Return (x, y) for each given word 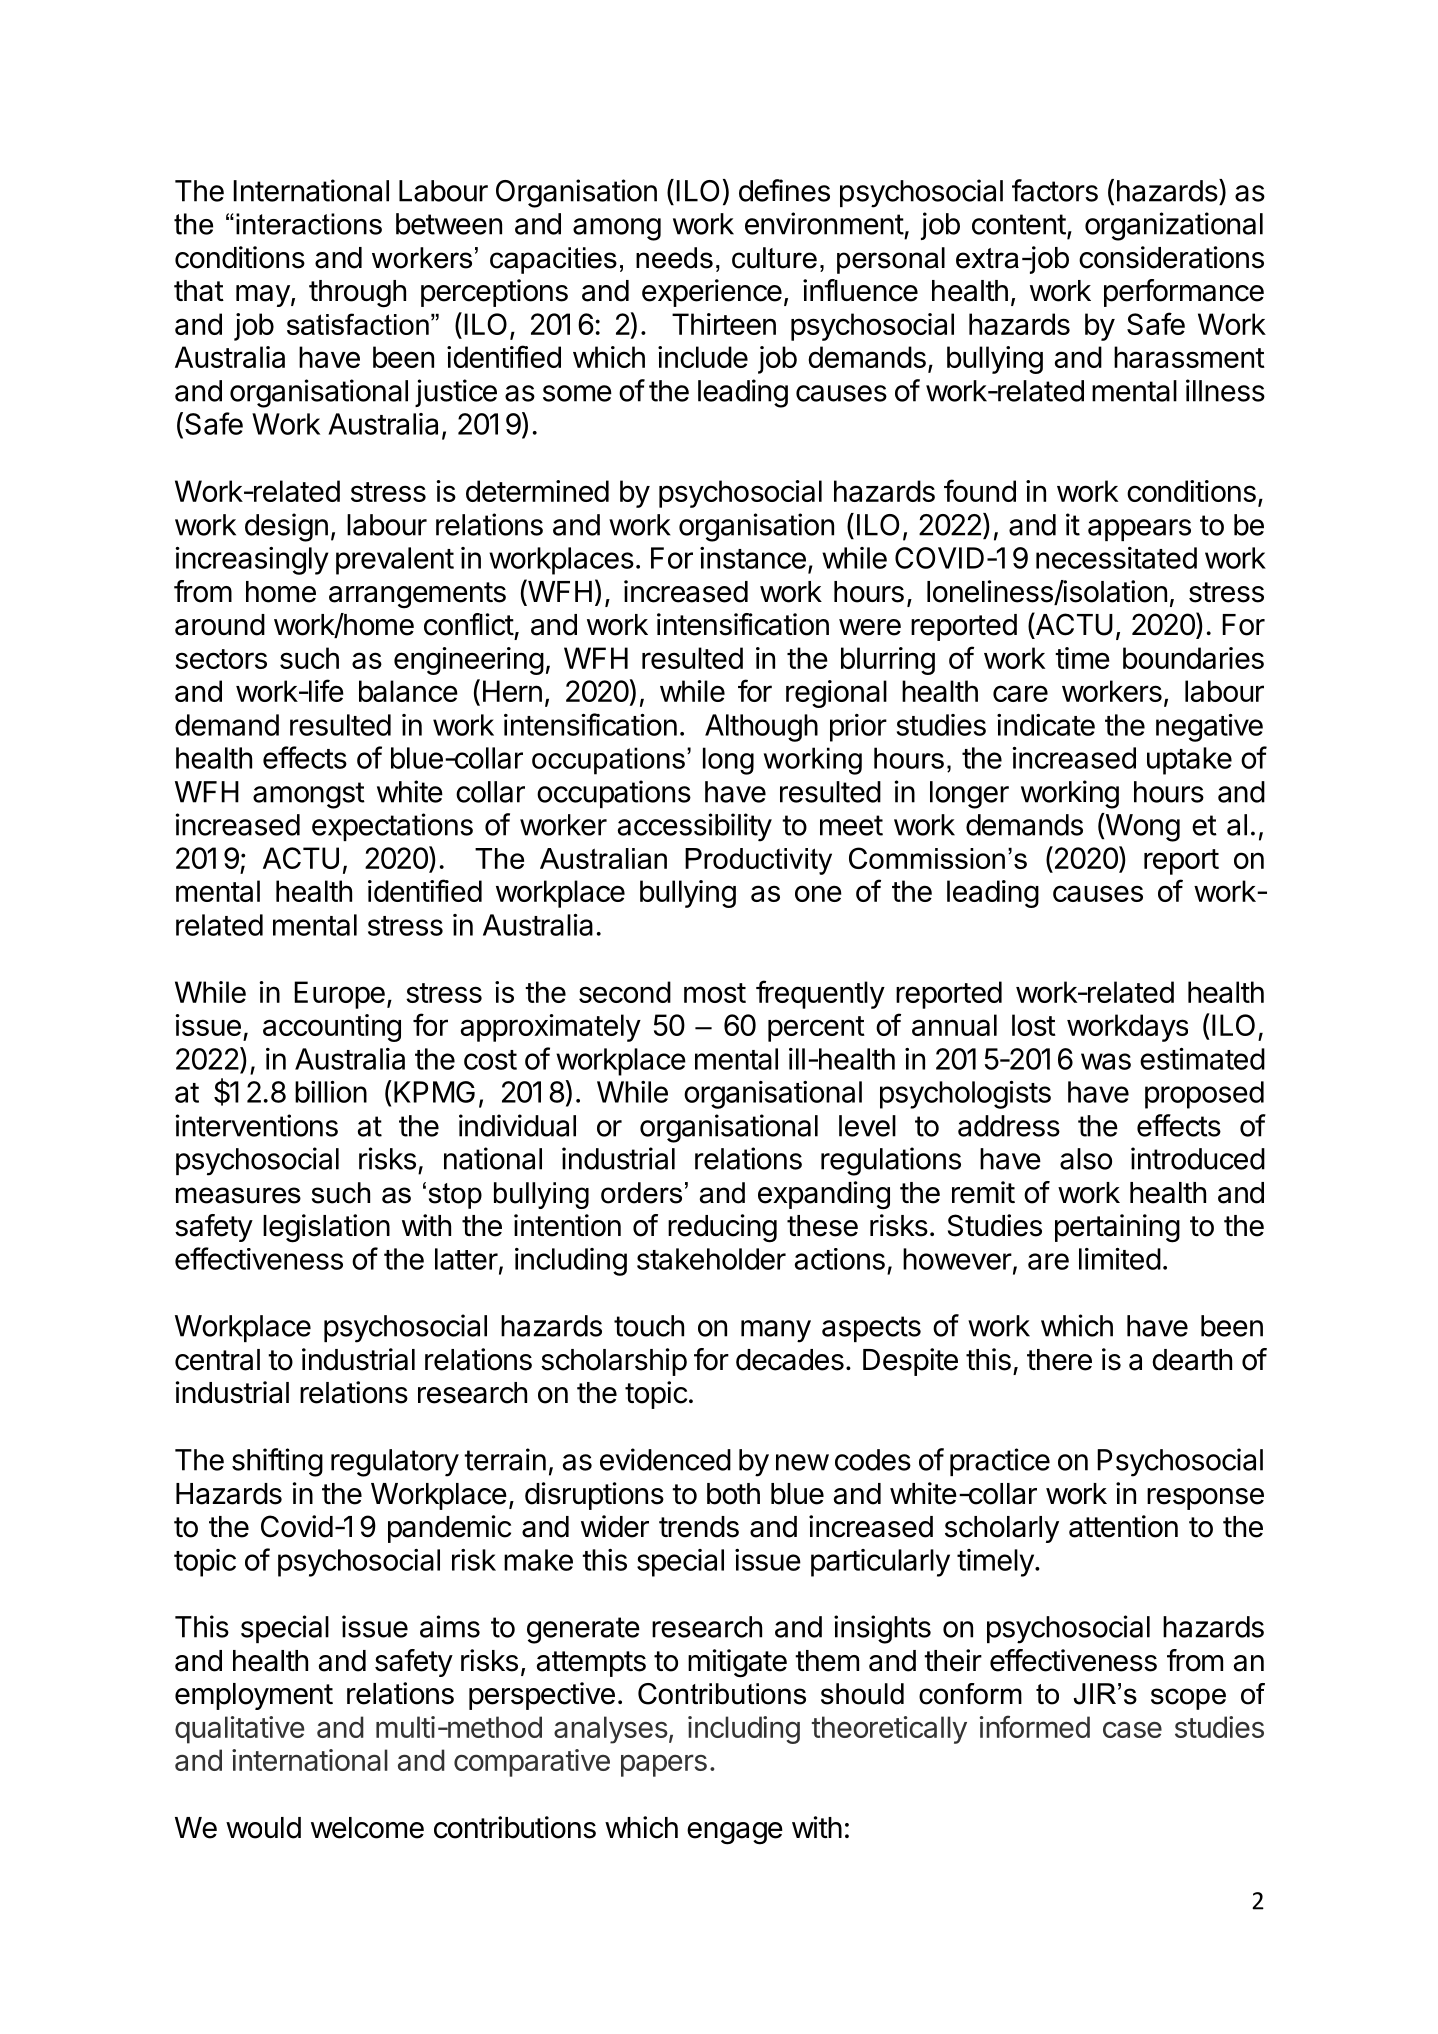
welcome (367, 1828)
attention (1123, 1526)
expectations (392, 827)
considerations (1171, 257)
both (733, 1494)
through (357, 294)
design (286, 527)
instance (753, 558)
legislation (326, 1228)
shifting (277, 1462)
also (1086, 1159)
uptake (1189, 761)
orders (641, 1193)
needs (674, 258)
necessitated (1116, 558)
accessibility (695, 827)
